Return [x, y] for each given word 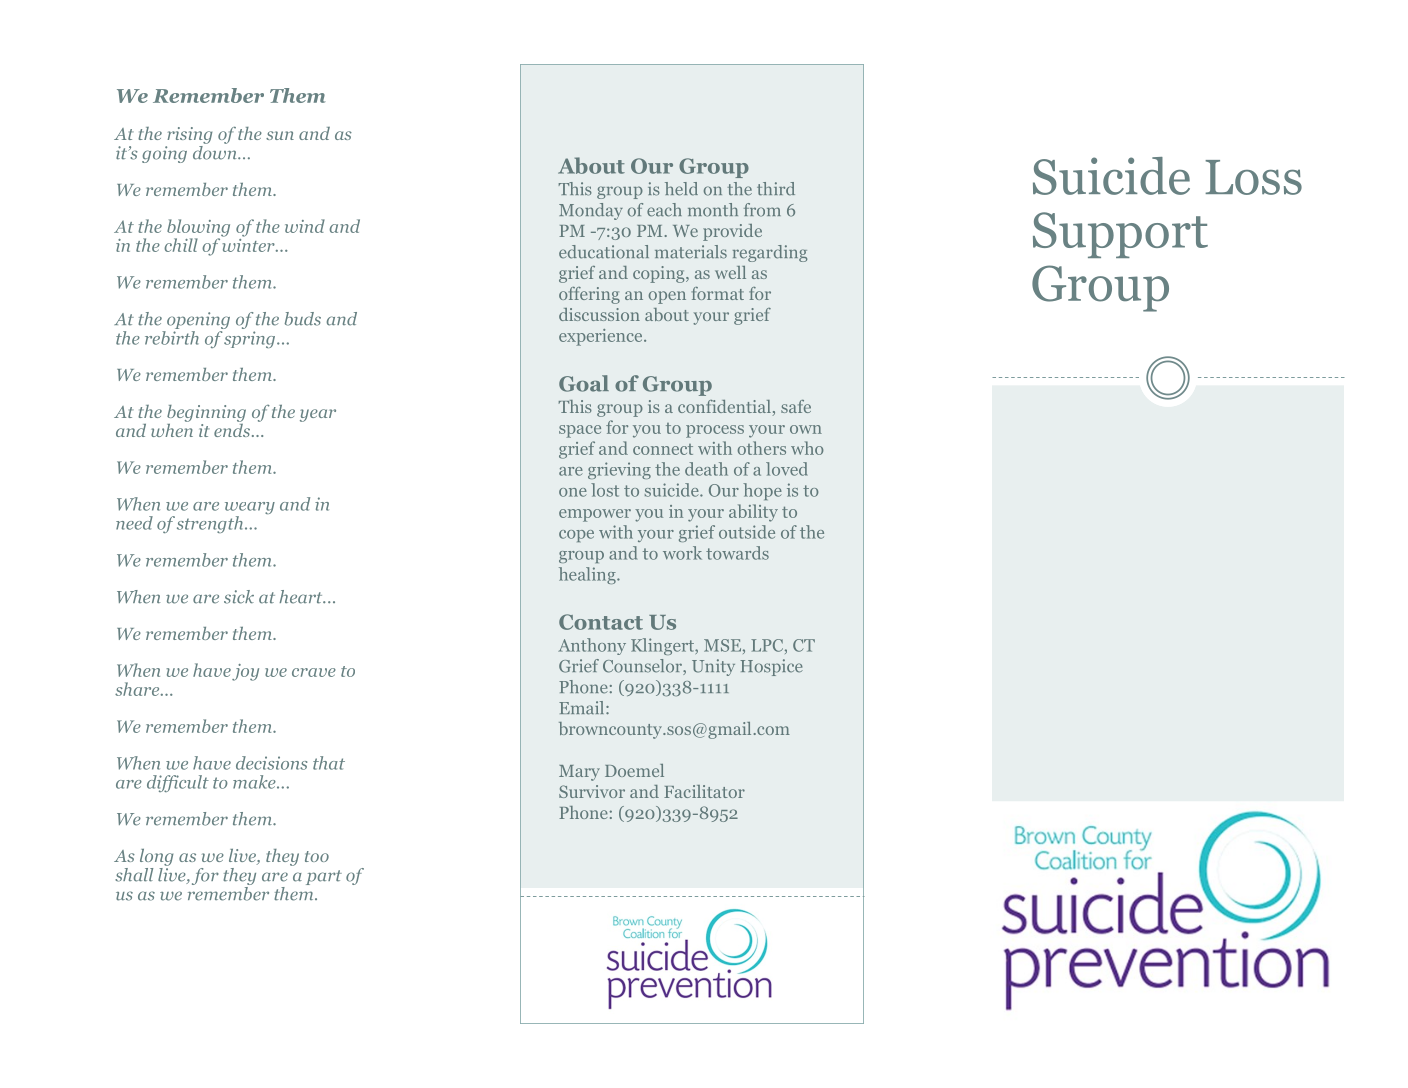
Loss [1253, 177]
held [681, 189]
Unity [713, 667]
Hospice [771, 667]
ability [753, 513]
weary [250, 509]
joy [245, 672]
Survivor [592, 791]
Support [1120, 235]
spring [249, 339]
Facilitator [704, 791]
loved [786, 469]
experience [602, 337]
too [317, 856]
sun [280, 135]
